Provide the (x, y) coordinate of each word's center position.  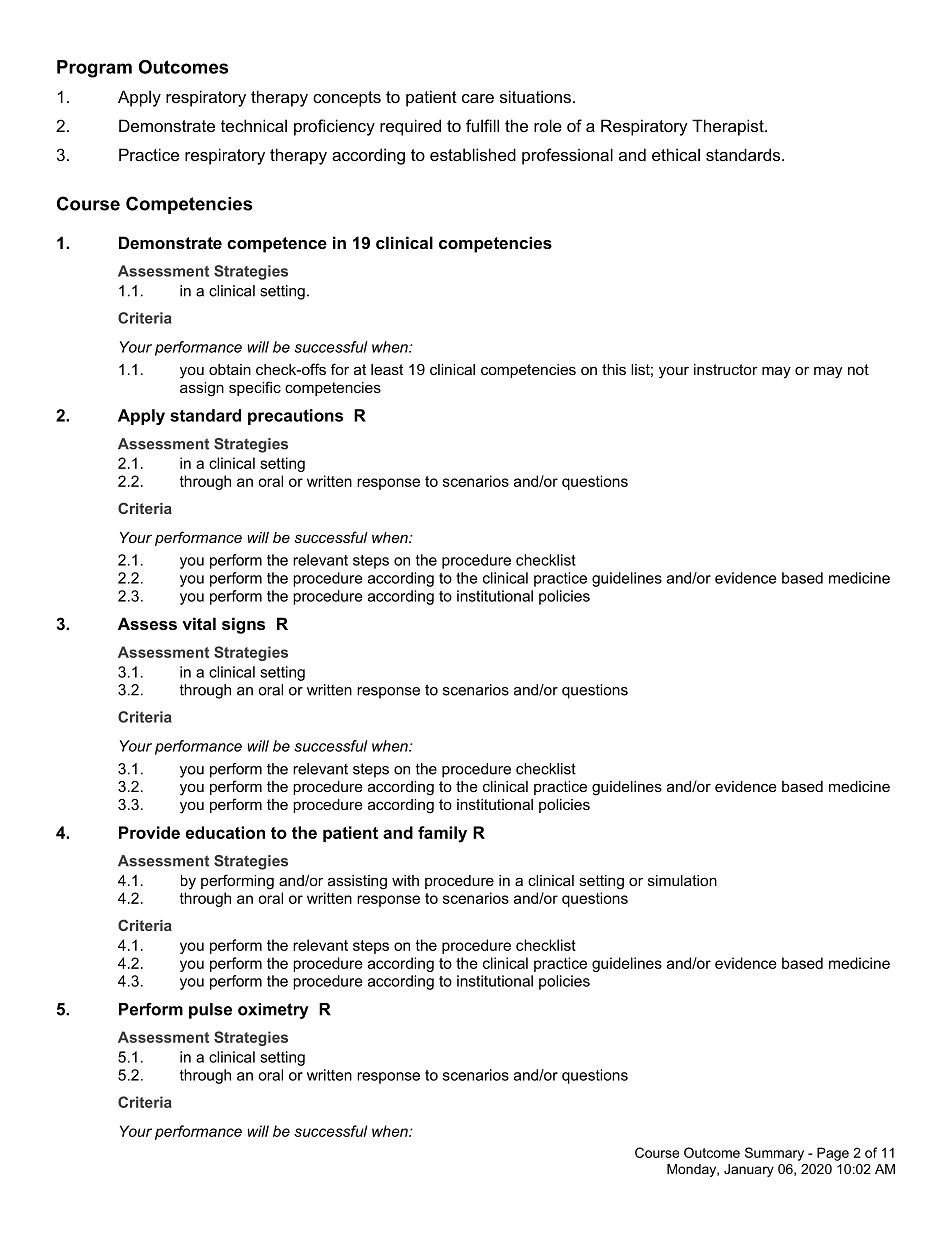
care (478, 98)
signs (243, 625)
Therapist (729, 127)
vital (199, 623)
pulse (210, 1011)
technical (254, 125)
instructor (726, 369)
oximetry (273, 1011)
